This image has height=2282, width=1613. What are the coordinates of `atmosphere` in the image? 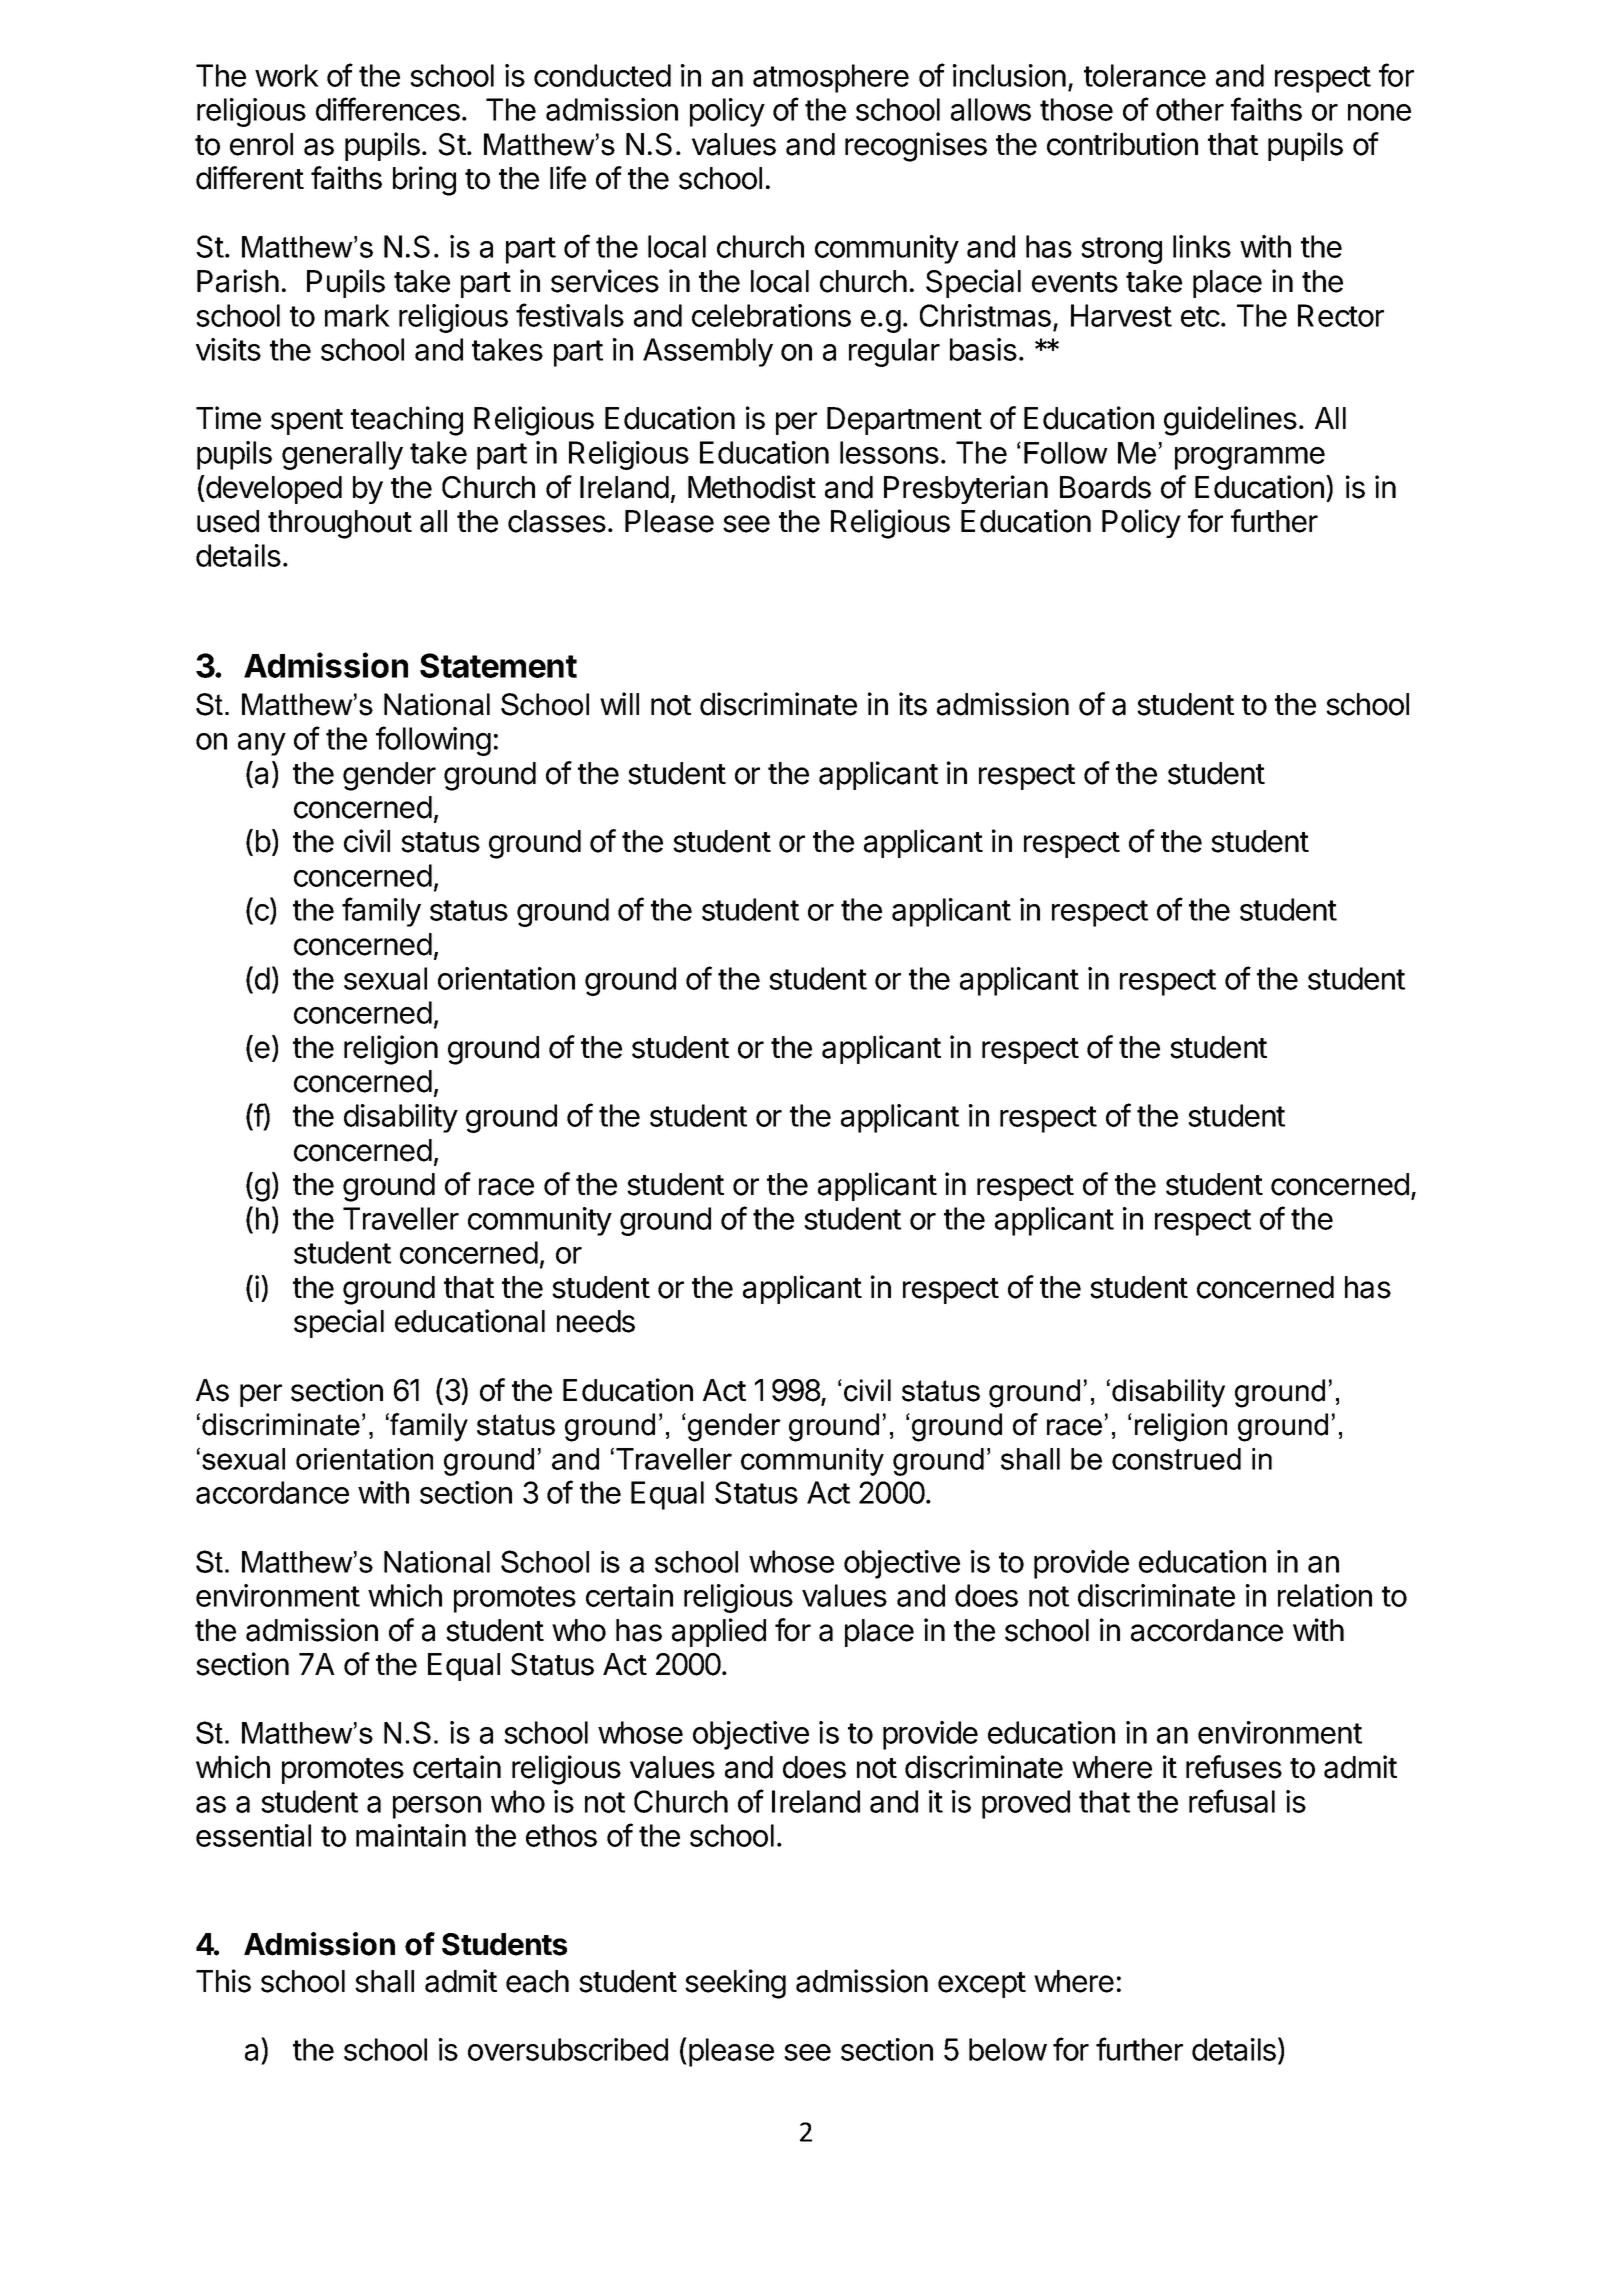 It's located at (831, 78).
